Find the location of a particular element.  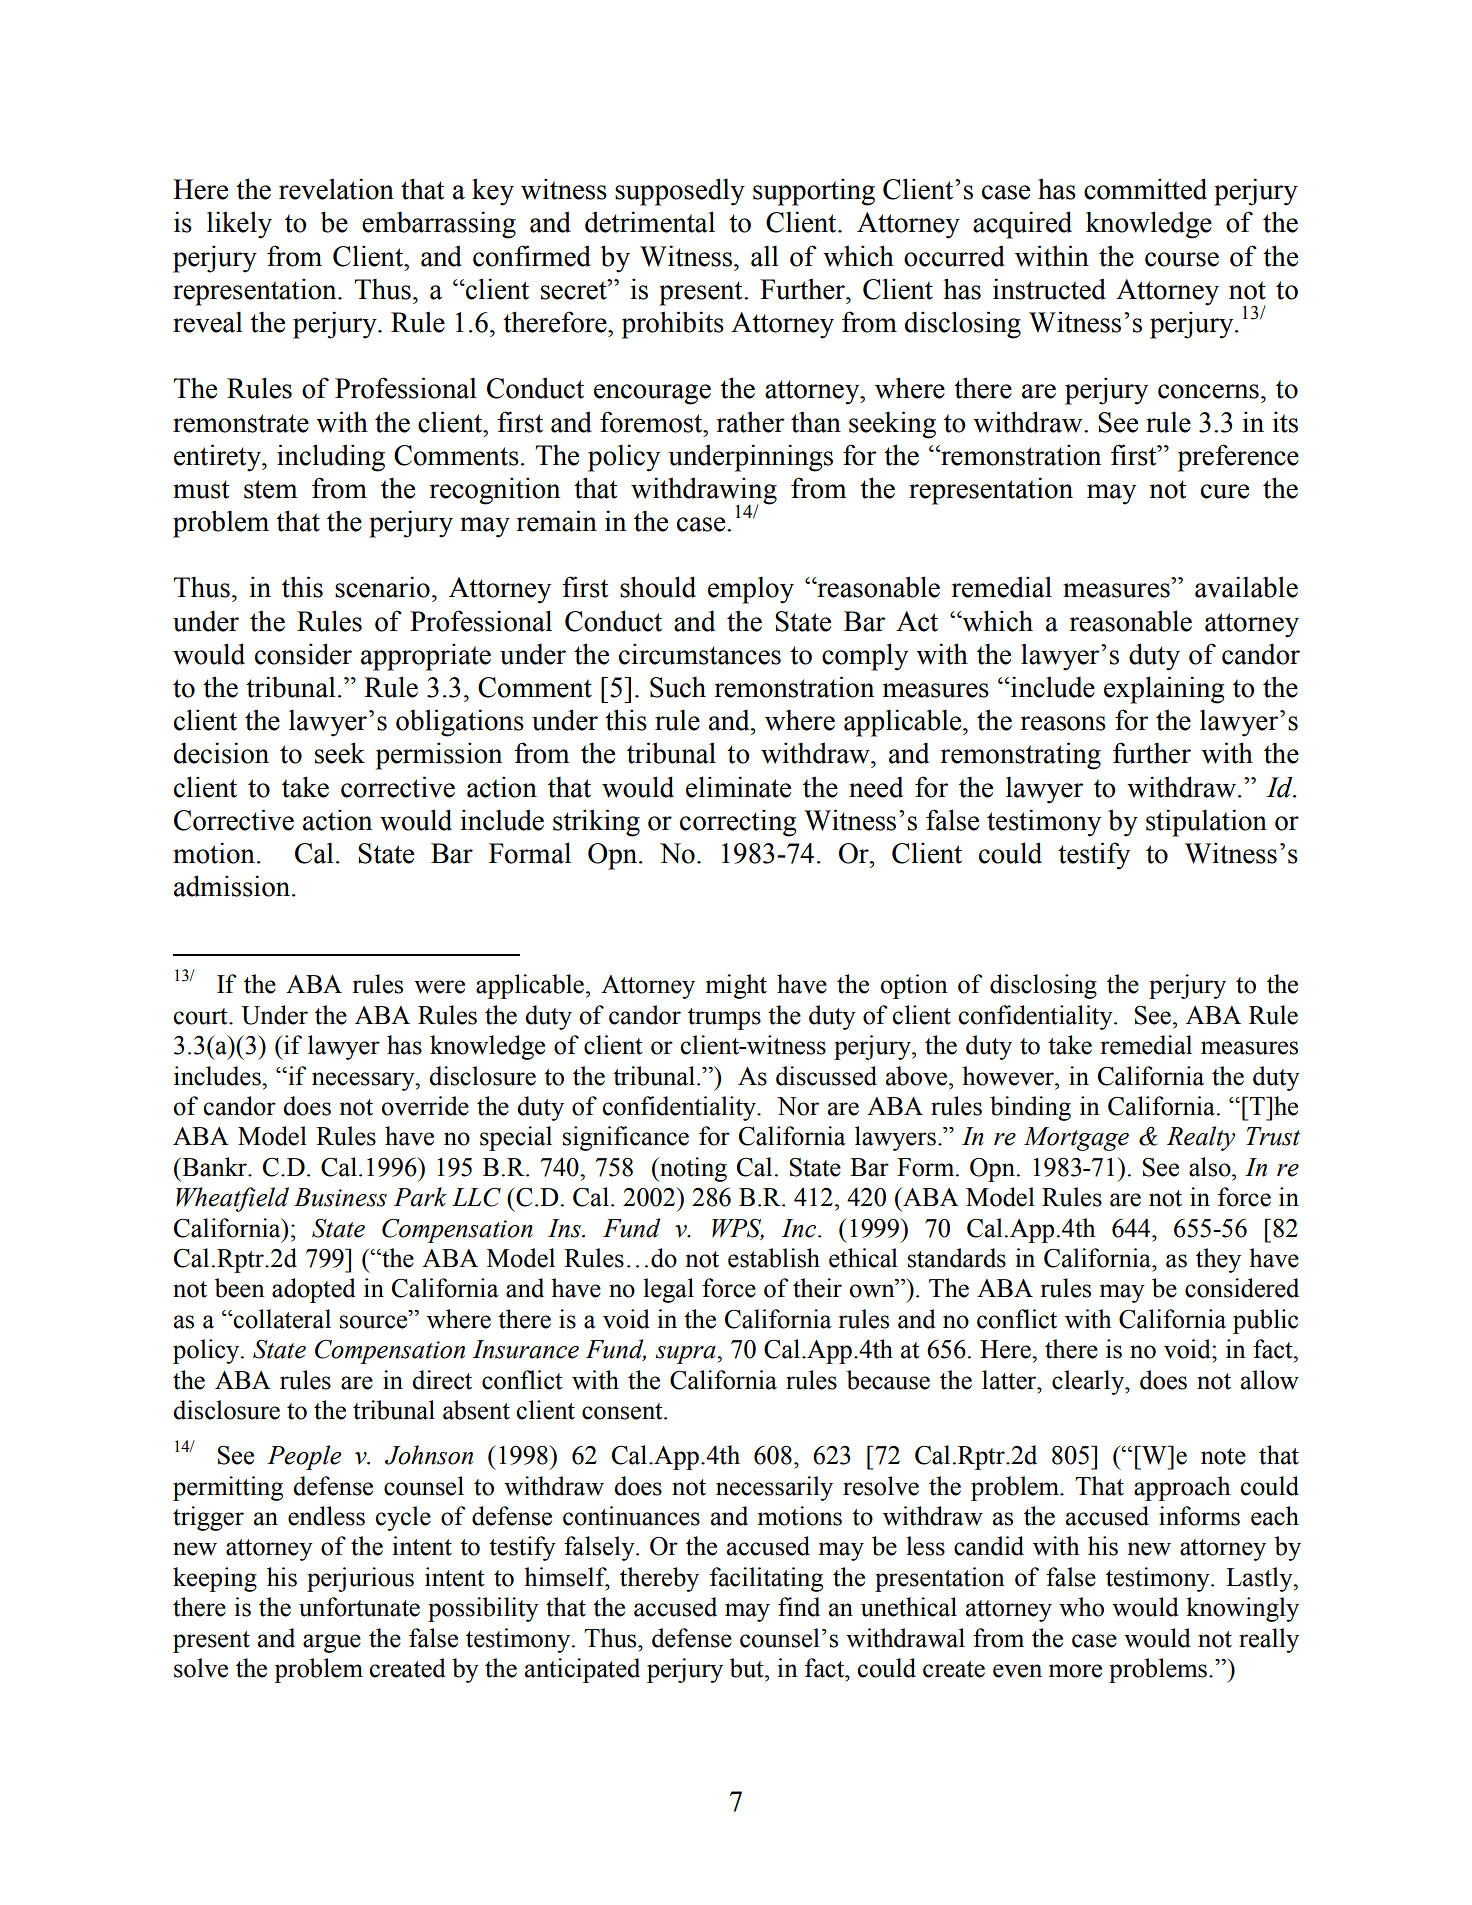

they is located at coordinates (1218, 1260).
